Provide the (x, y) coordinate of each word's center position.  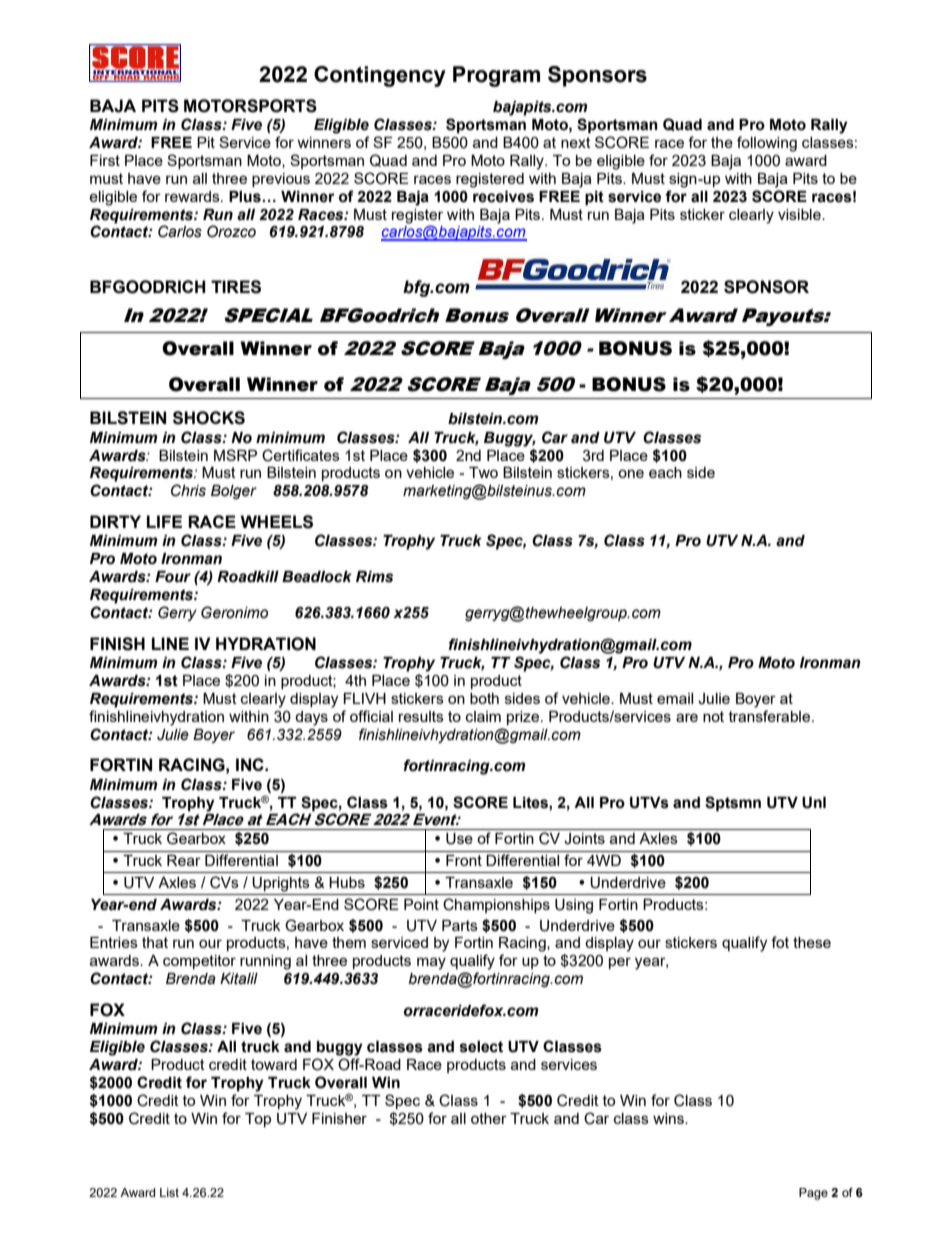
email (675, 698)
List (169, 1192)
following (767, 144)
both (484, 698)
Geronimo (234, 612)
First (105, 160)
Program (496, 76)
